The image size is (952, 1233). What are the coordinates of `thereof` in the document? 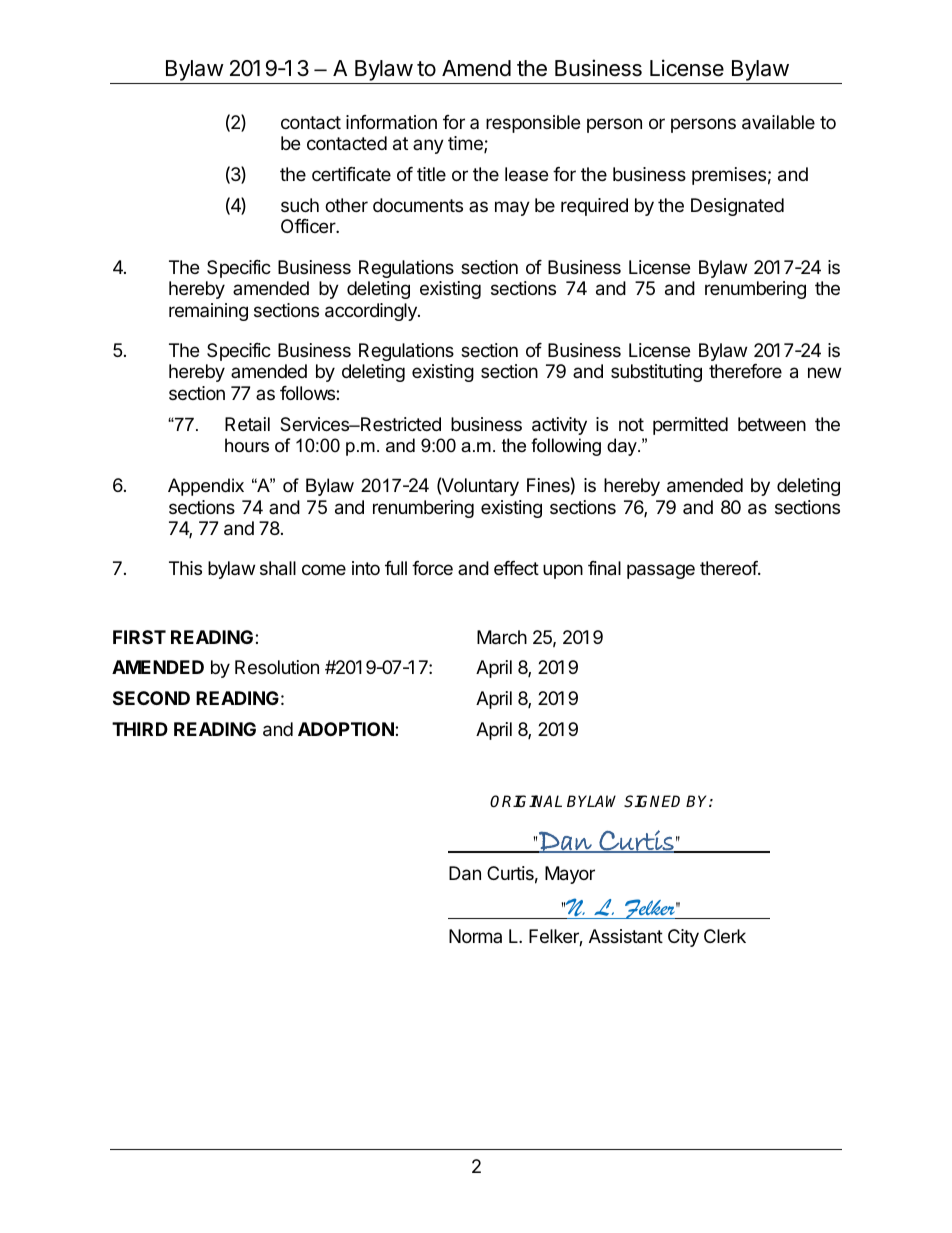 It's located at (729, 568).
